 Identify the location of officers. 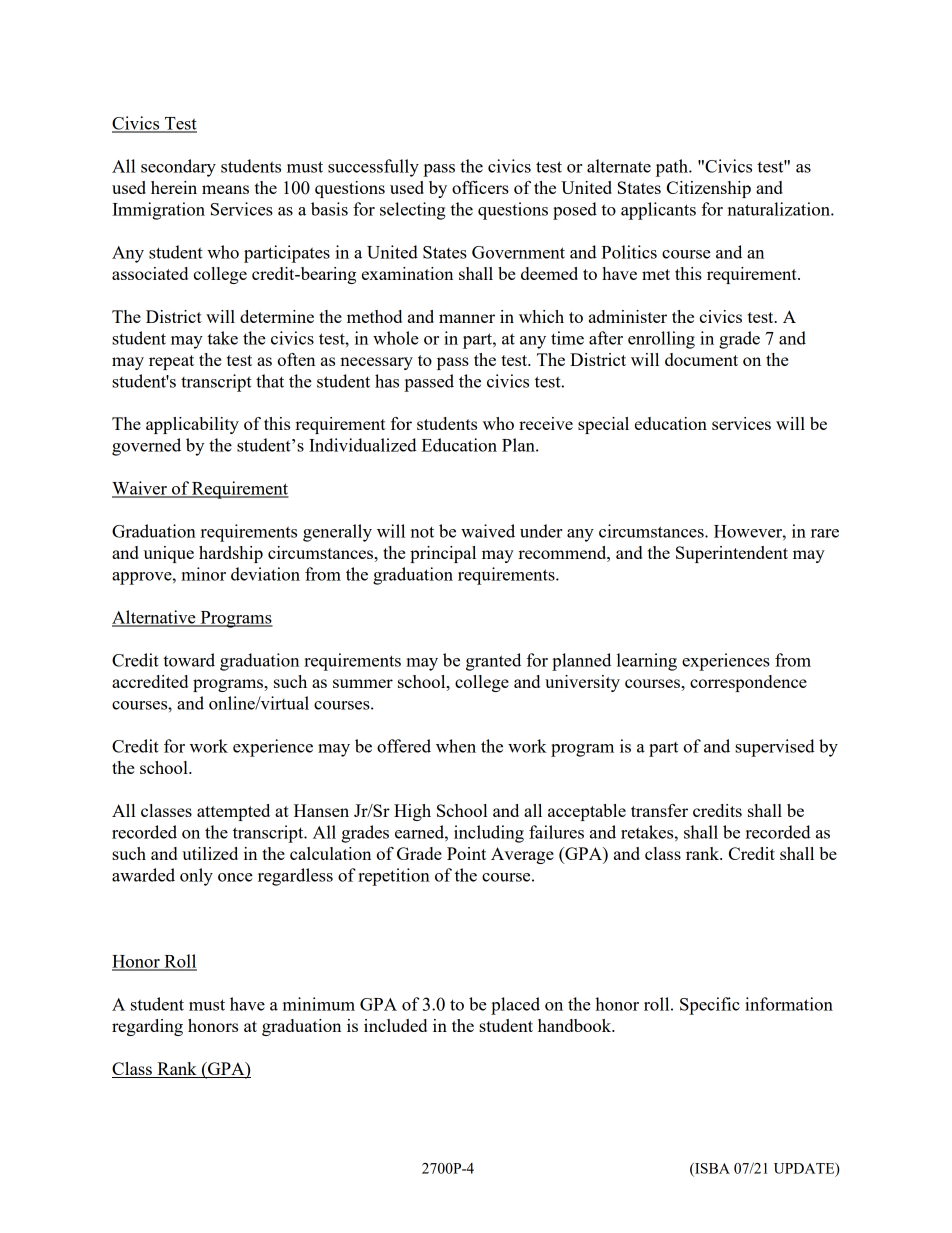
(480, 187).
